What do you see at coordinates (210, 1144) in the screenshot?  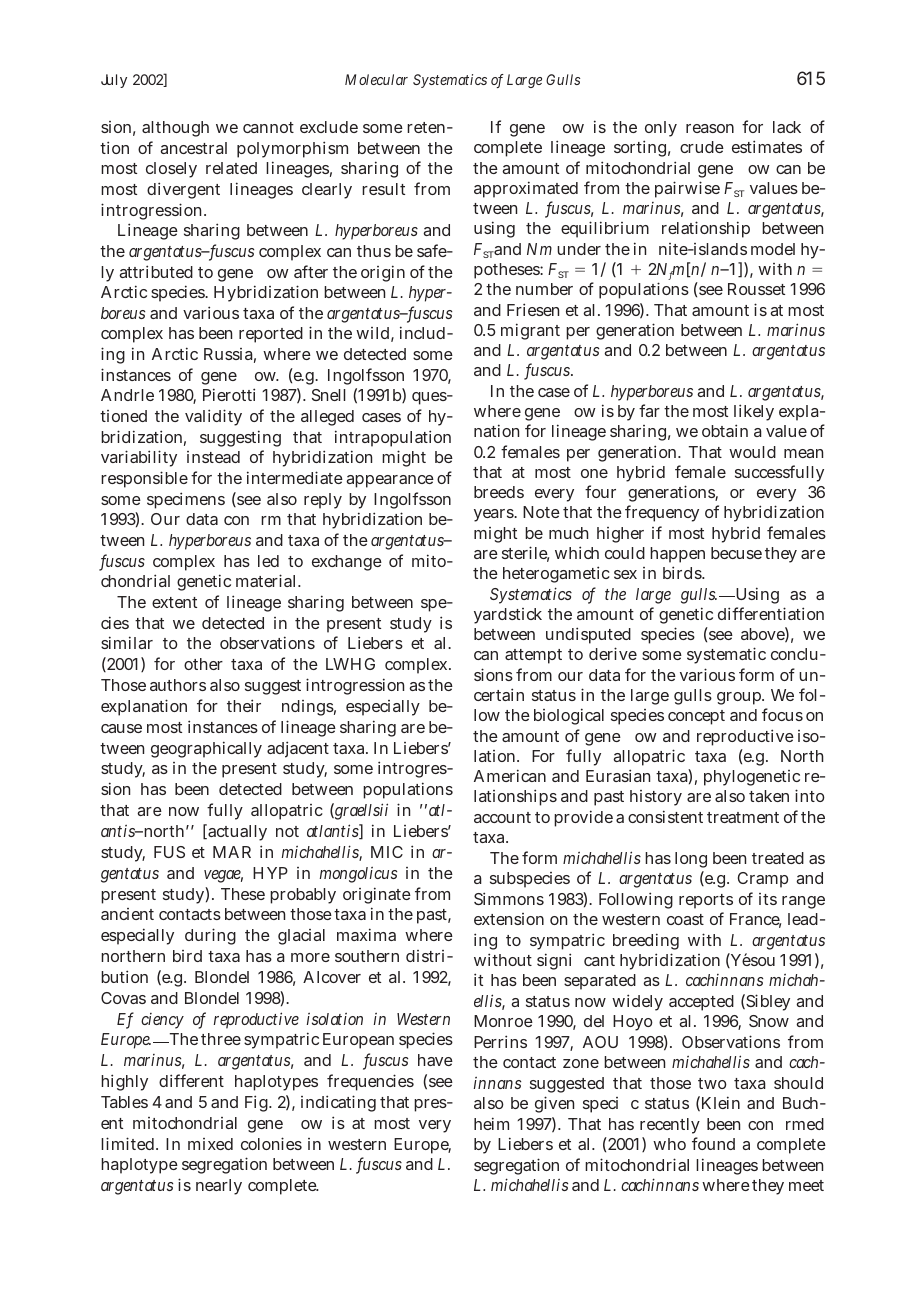 I see `mixed` at bounding box center [210, 1144].
